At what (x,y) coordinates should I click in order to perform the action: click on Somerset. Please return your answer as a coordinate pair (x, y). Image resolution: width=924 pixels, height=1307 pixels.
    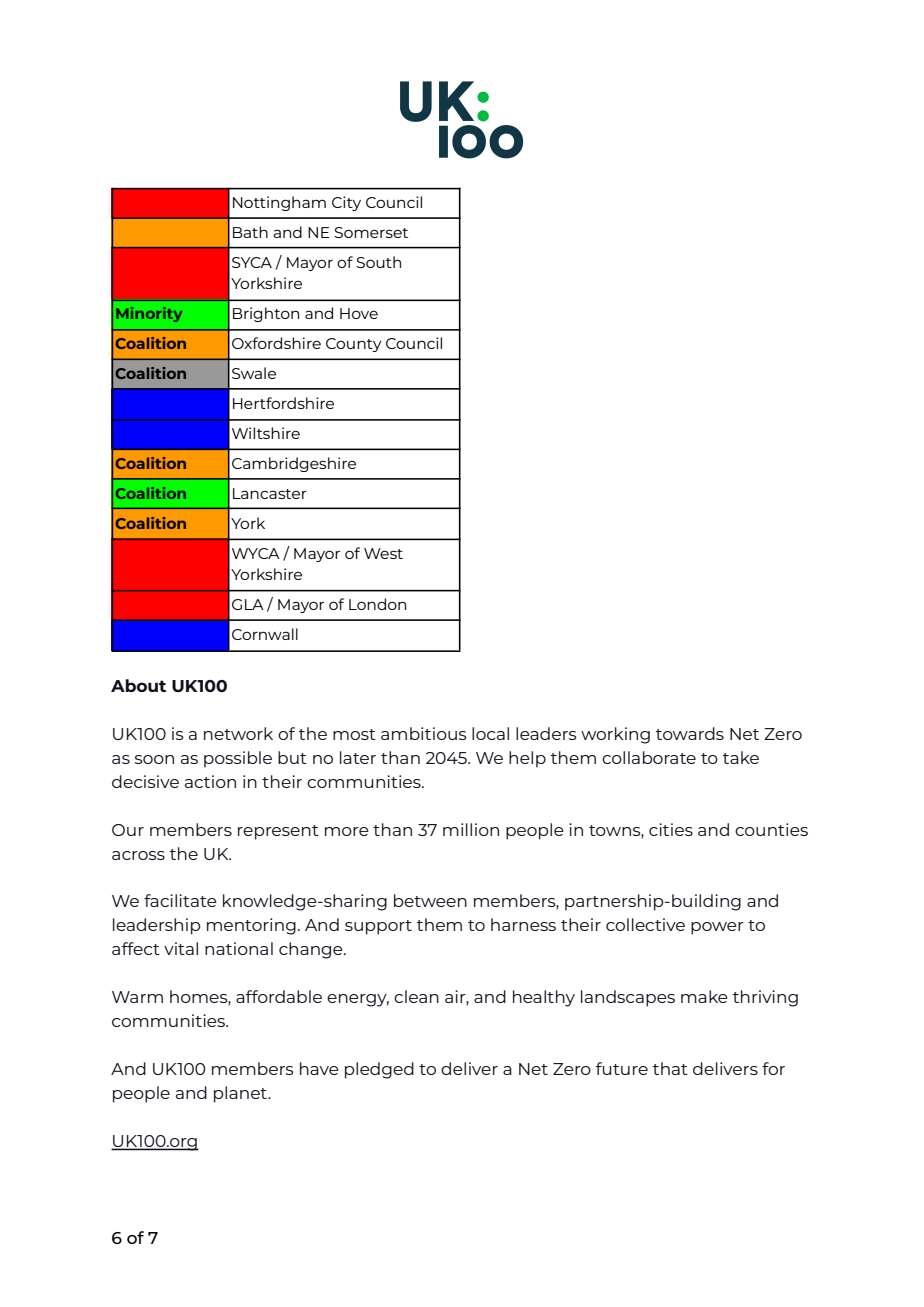
    Looking at the image, I should click on (371, 232).
